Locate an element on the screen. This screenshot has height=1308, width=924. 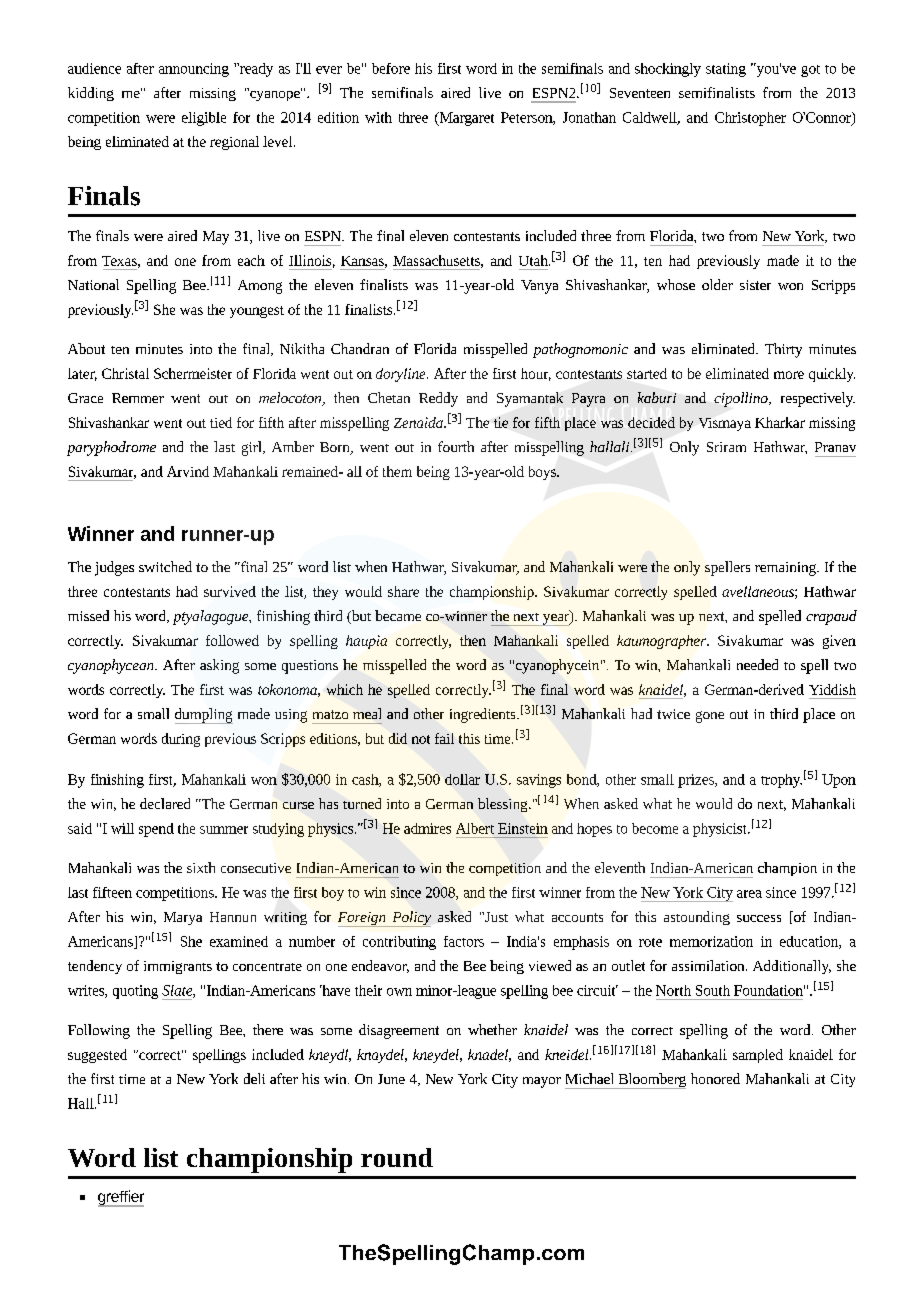
honored is located at coordinates (715, 1078).
